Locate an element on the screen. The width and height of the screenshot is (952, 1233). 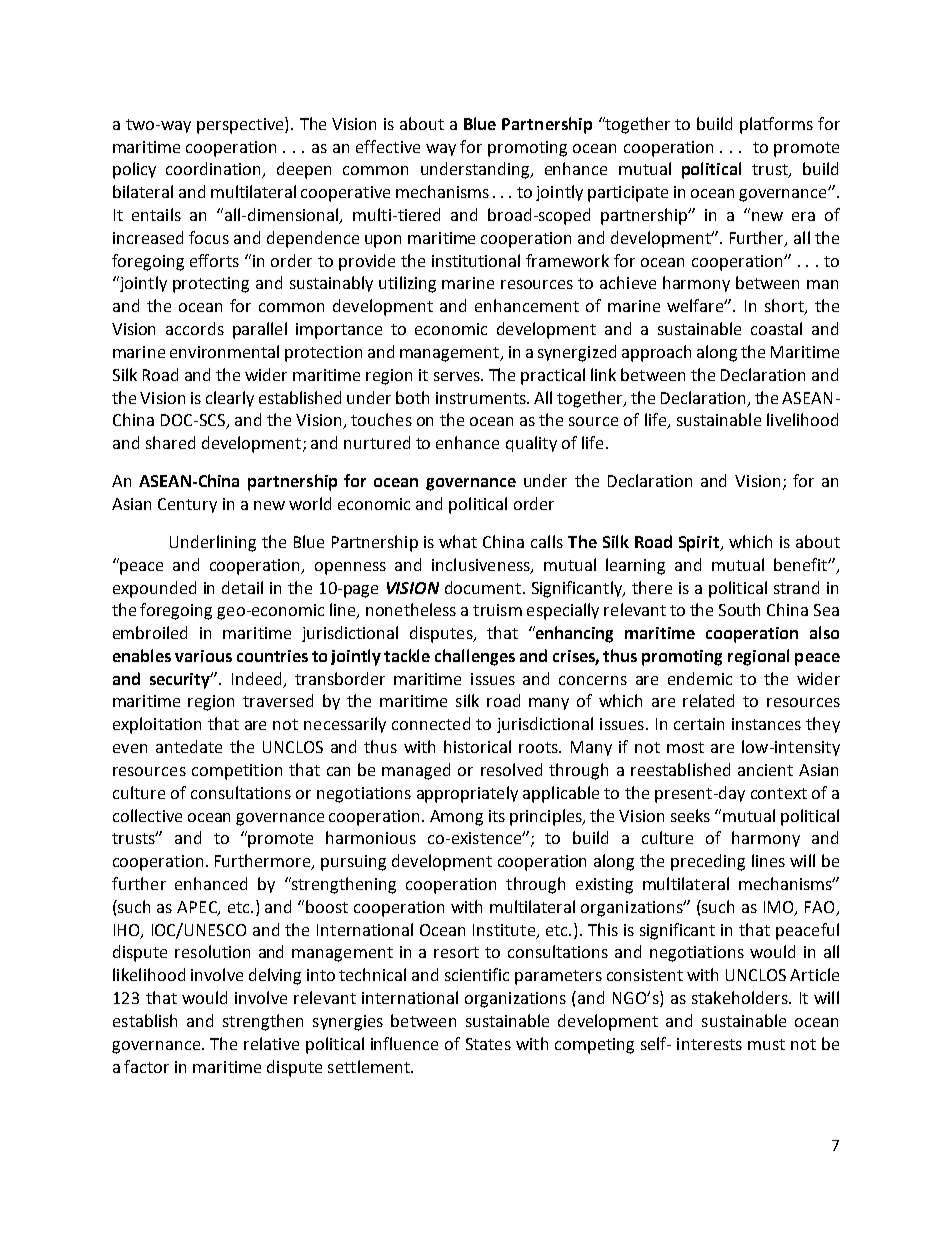
coordination is located at coordinates (215, 170).
